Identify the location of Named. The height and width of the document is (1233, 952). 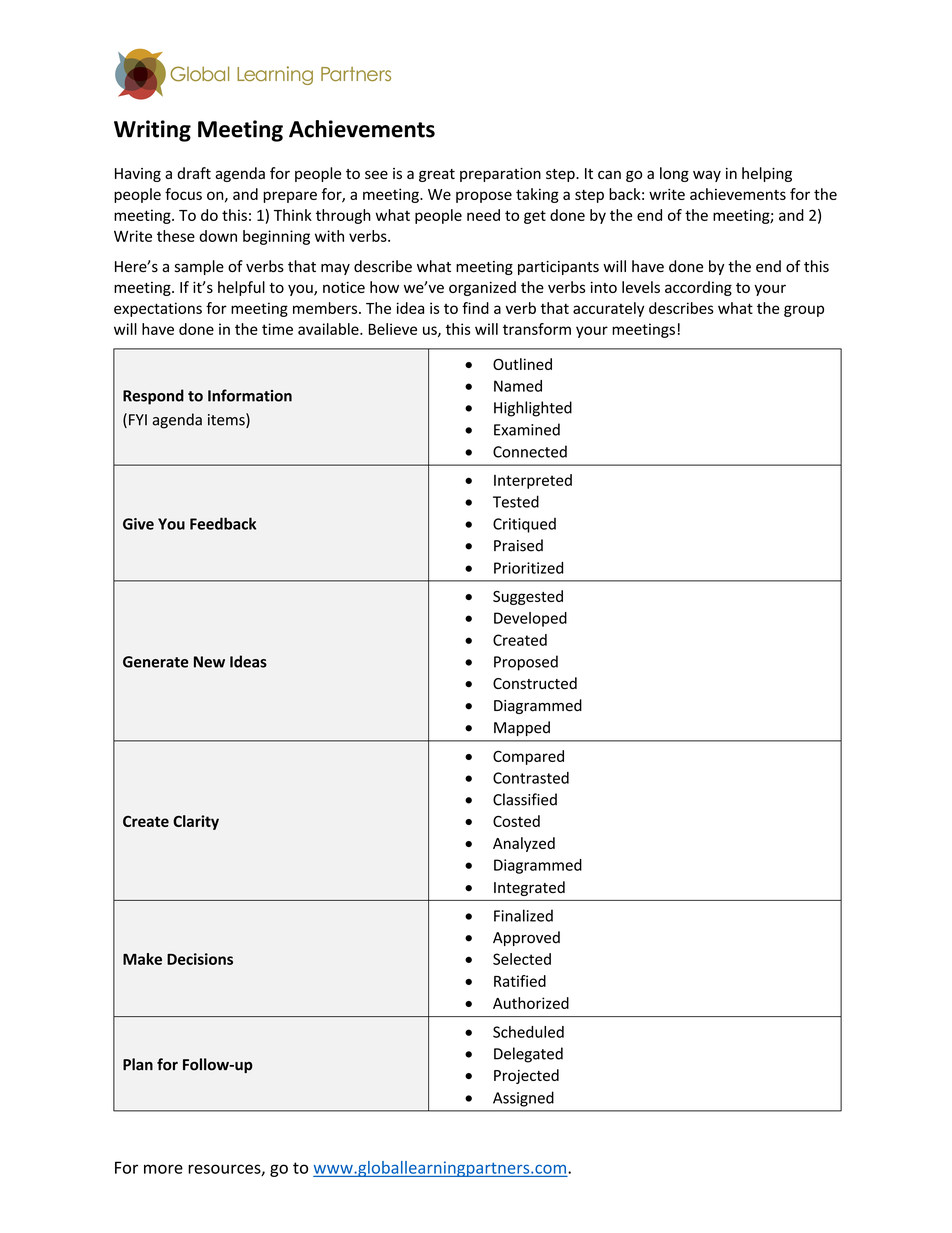
(518, 386).
